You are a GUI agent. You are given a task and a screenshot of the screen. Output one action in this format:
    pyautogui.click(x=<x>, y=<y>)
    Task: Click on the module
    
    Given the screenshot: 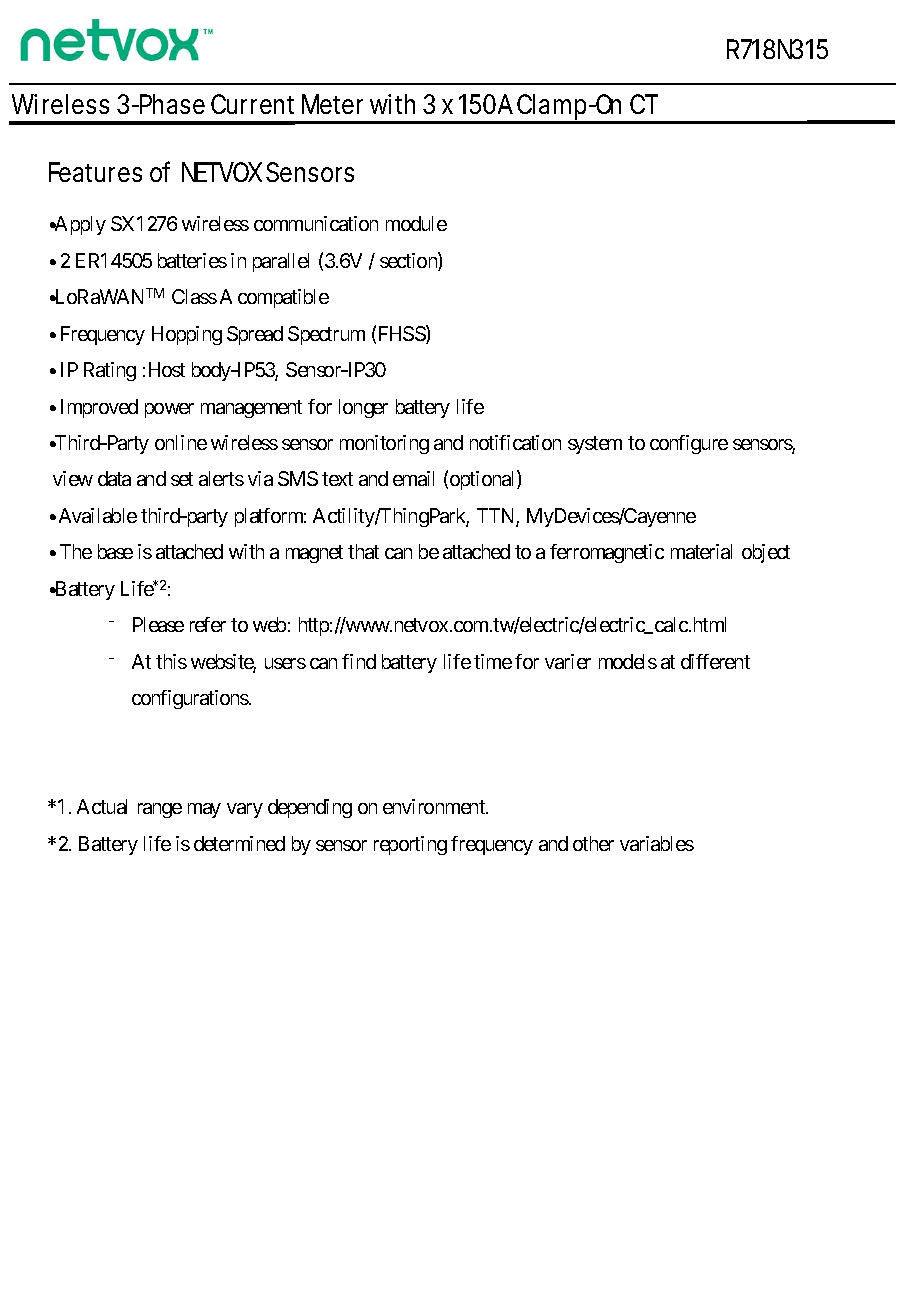 What is the action you would take?
    pyautogui.click(x=416, y=223)
